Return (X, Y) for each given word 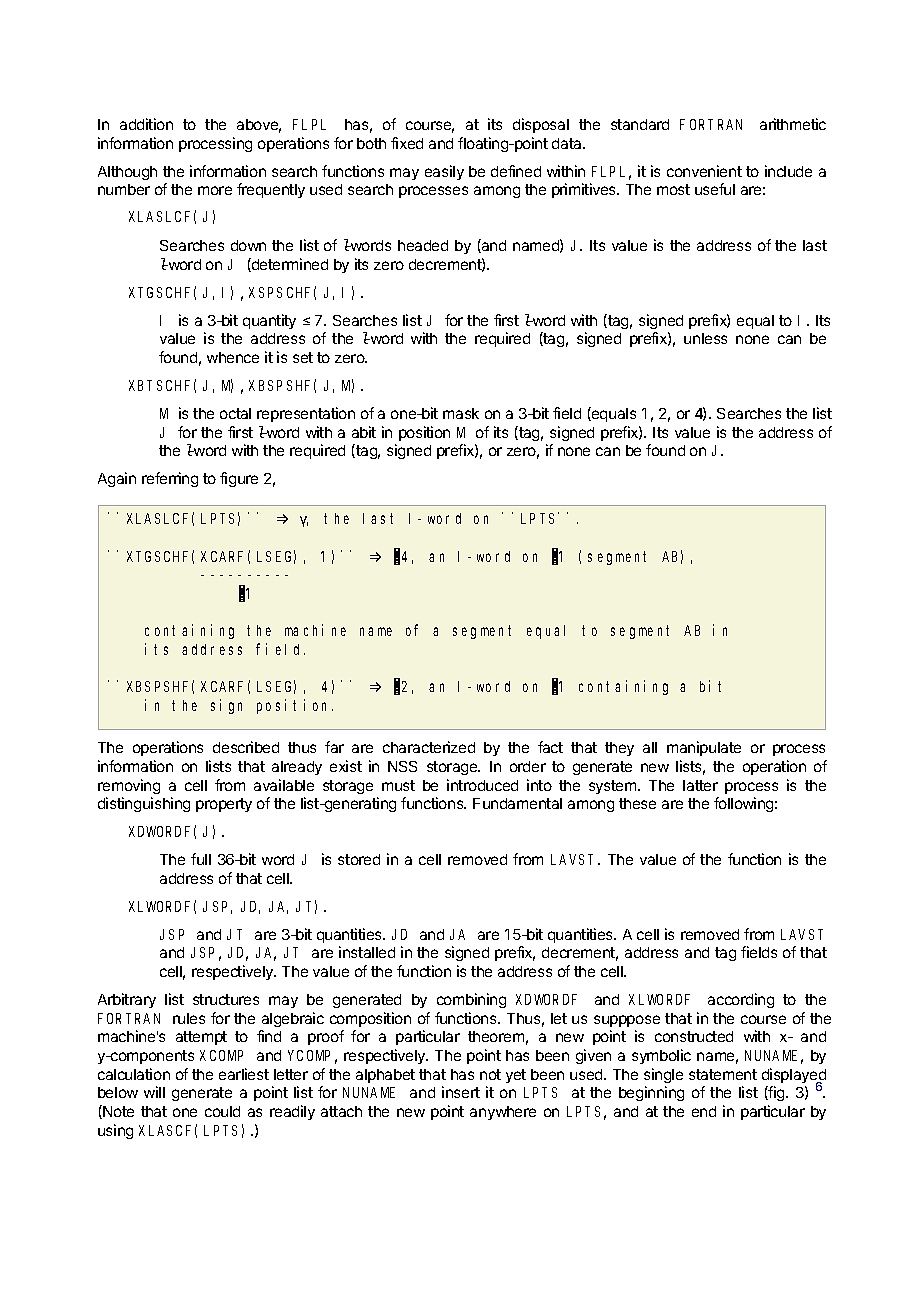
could (222, 1111)
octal (235, 413)
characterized (429, 747)
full (201, 859)
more (215, 190)
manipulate (704, 748)
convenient (704, 171)
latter (700, 785)
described (246, 747)
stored (359, 859)
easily (444, 172)
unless (705, 338)
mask (461, 413)
